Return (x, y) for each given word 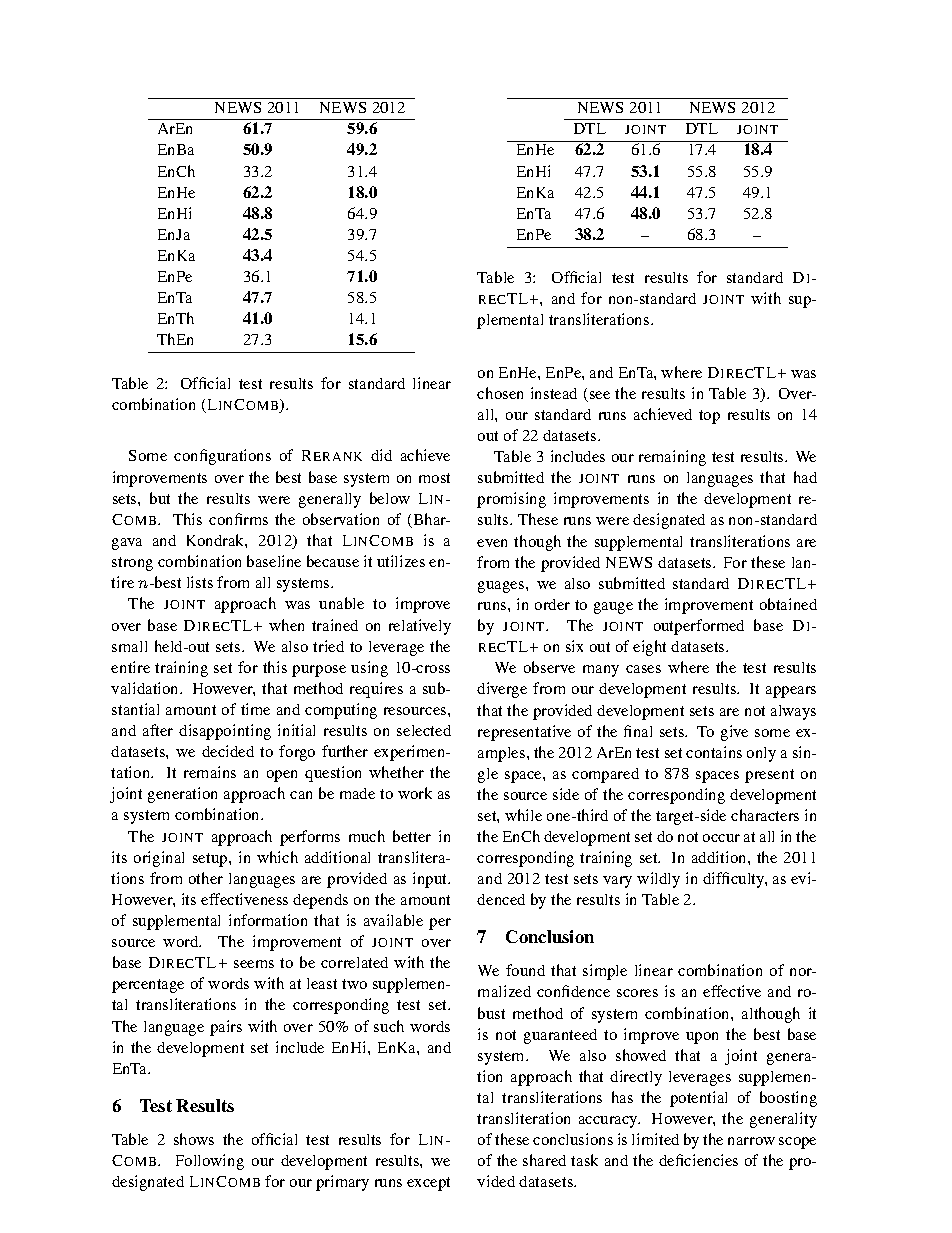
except (428, 1184)
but (160, 498)
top (709, 417)
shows (194, 1139)
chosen (500, 393)
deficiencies (698, 1160)
